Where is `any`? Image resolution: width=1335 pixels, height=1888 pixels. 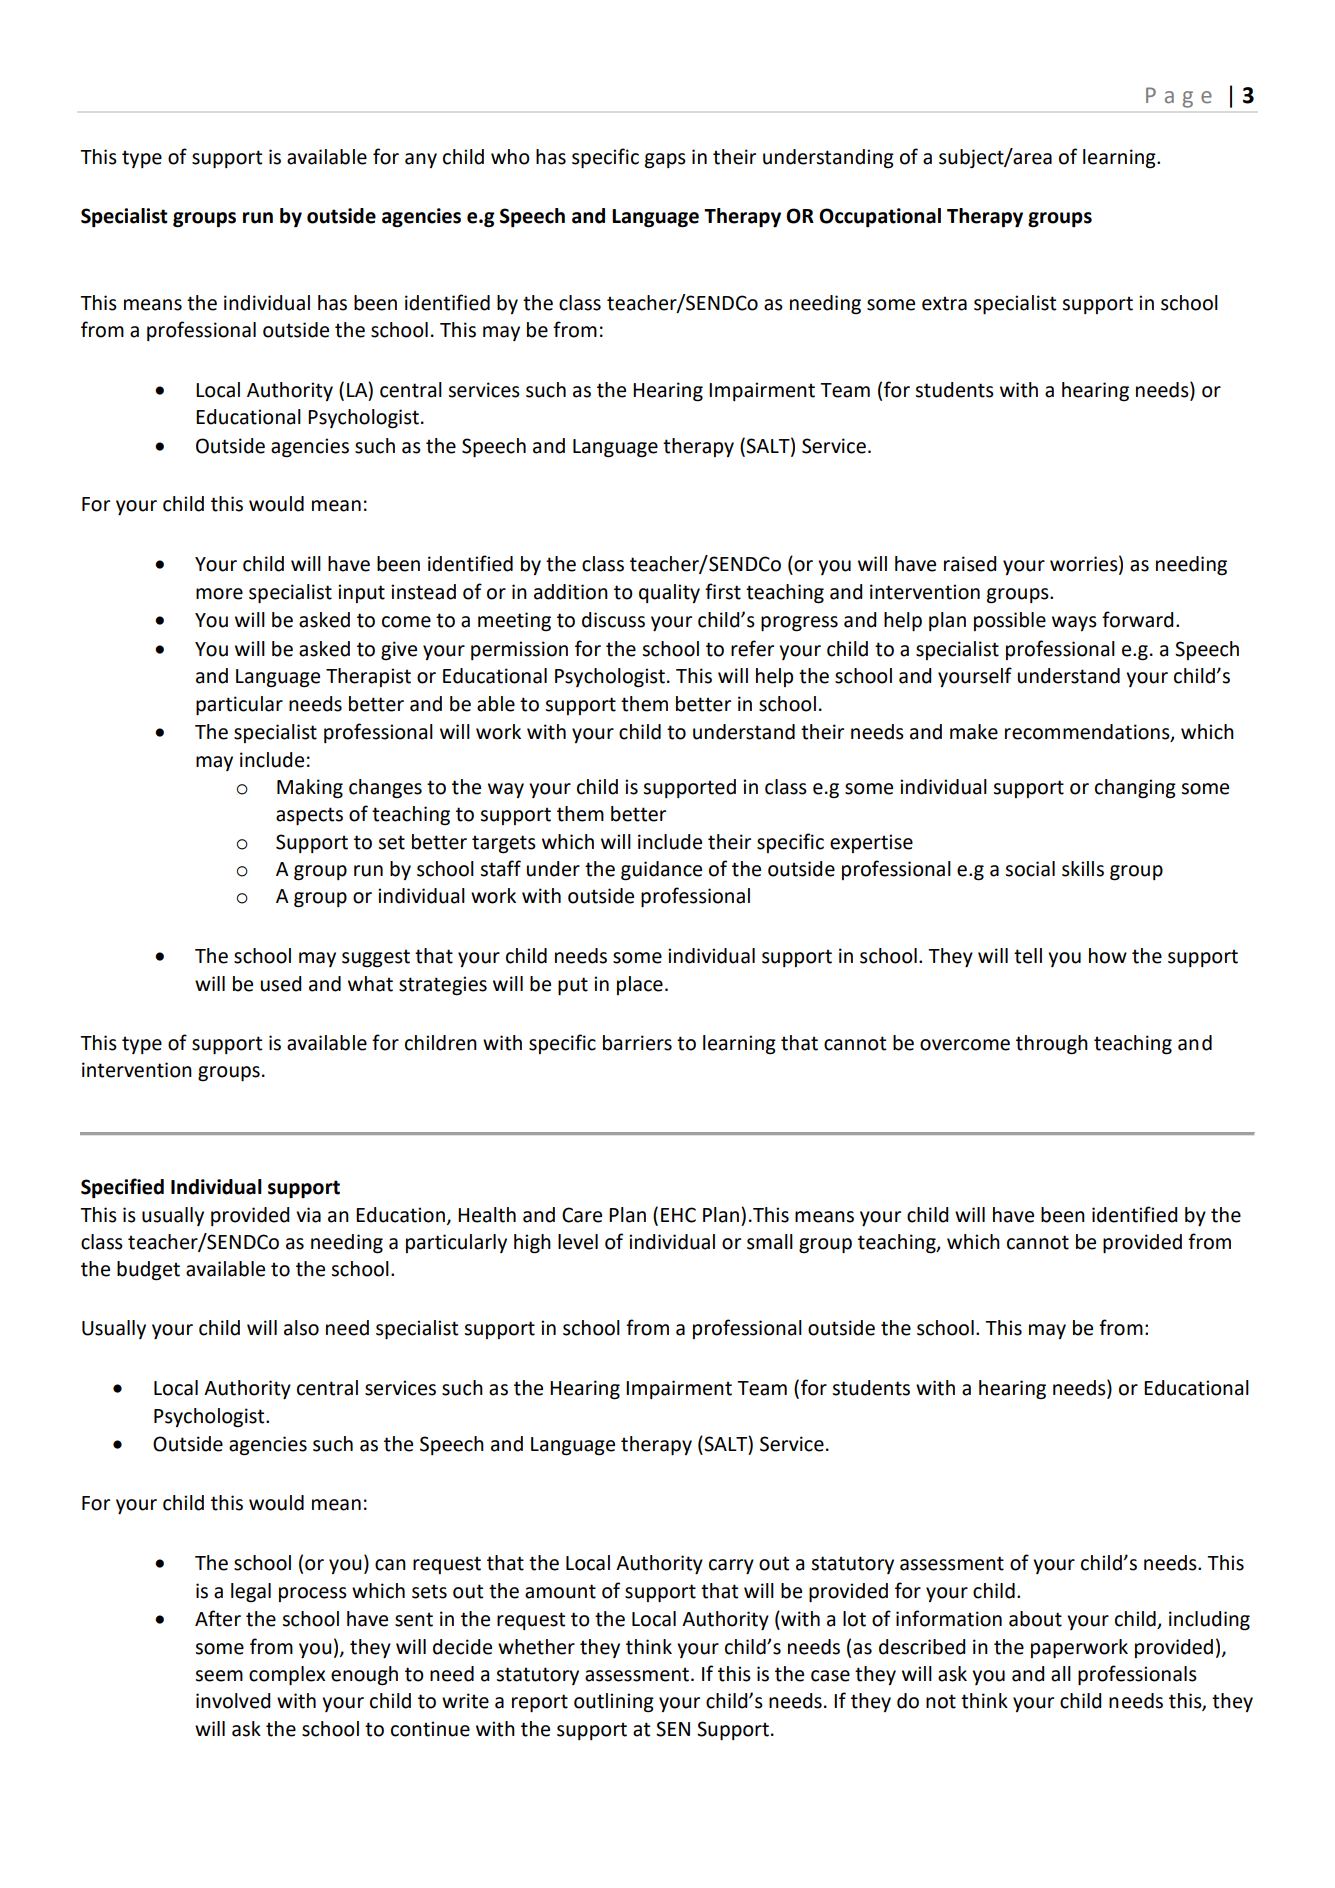
any is located at coordinates (421, 160).
